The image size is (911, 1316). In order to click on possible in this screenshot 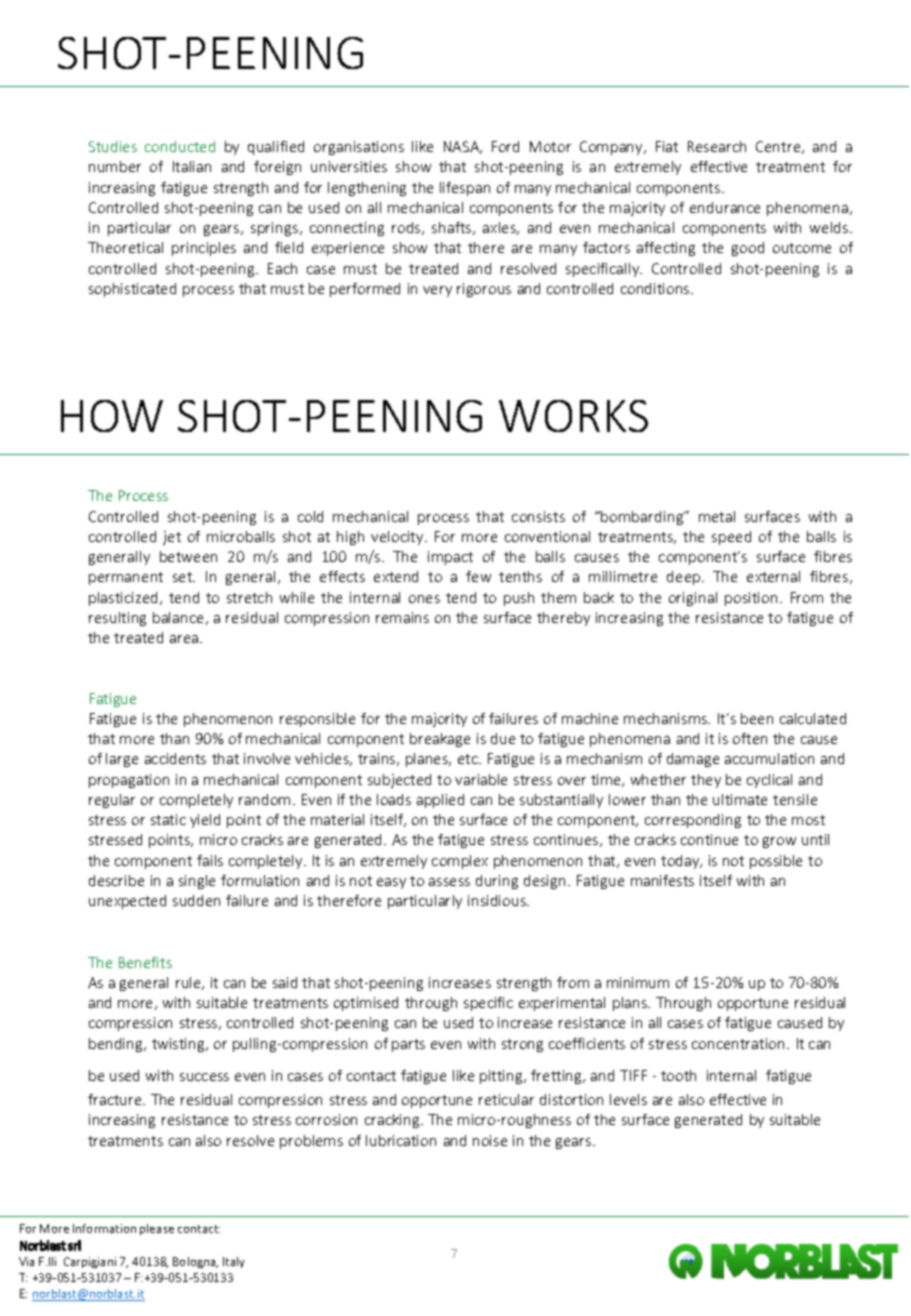, I will do `click(776, 862)`.
